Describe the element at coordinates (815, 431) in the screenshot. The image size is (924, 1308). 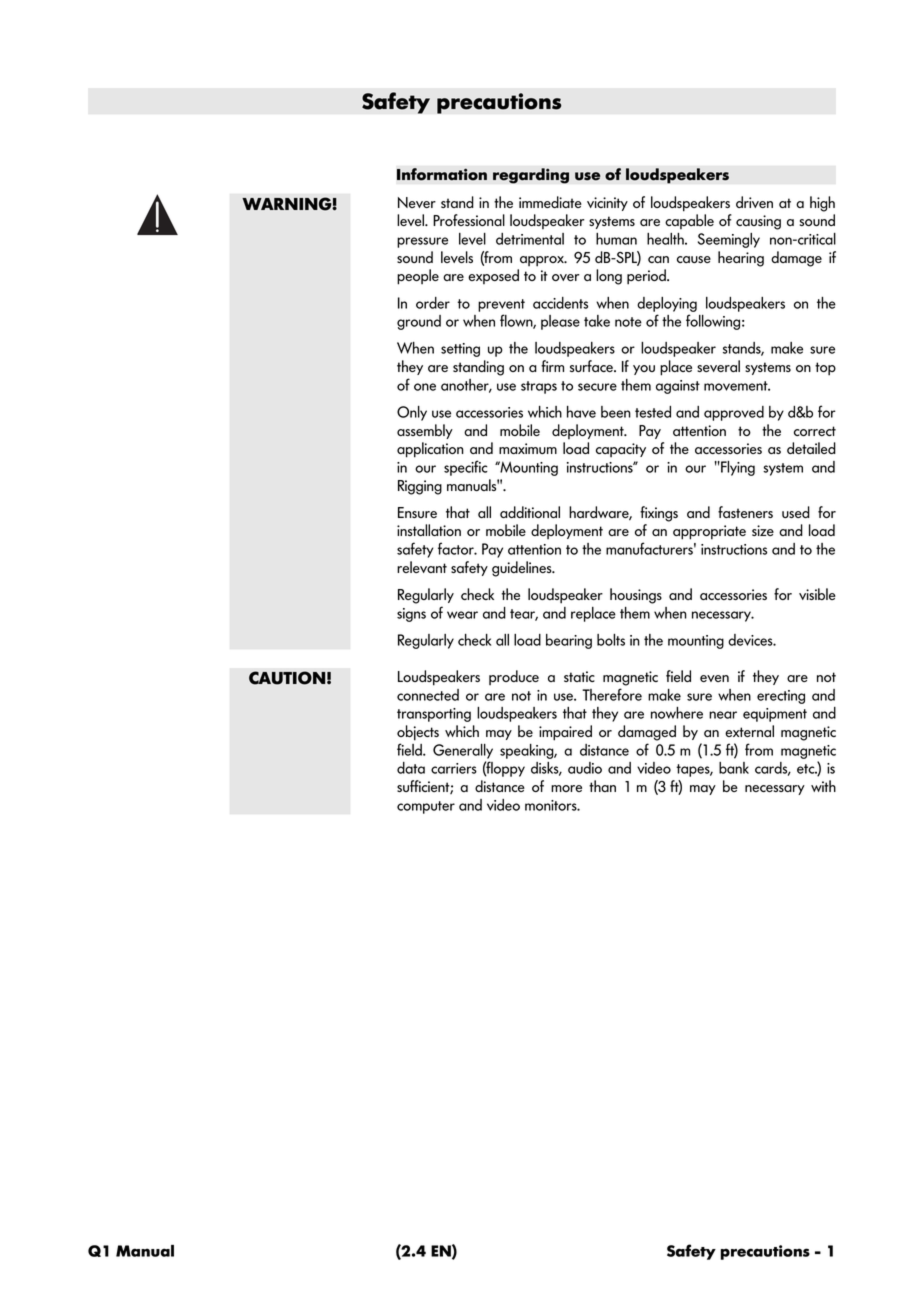
I see `correct` at that location.
